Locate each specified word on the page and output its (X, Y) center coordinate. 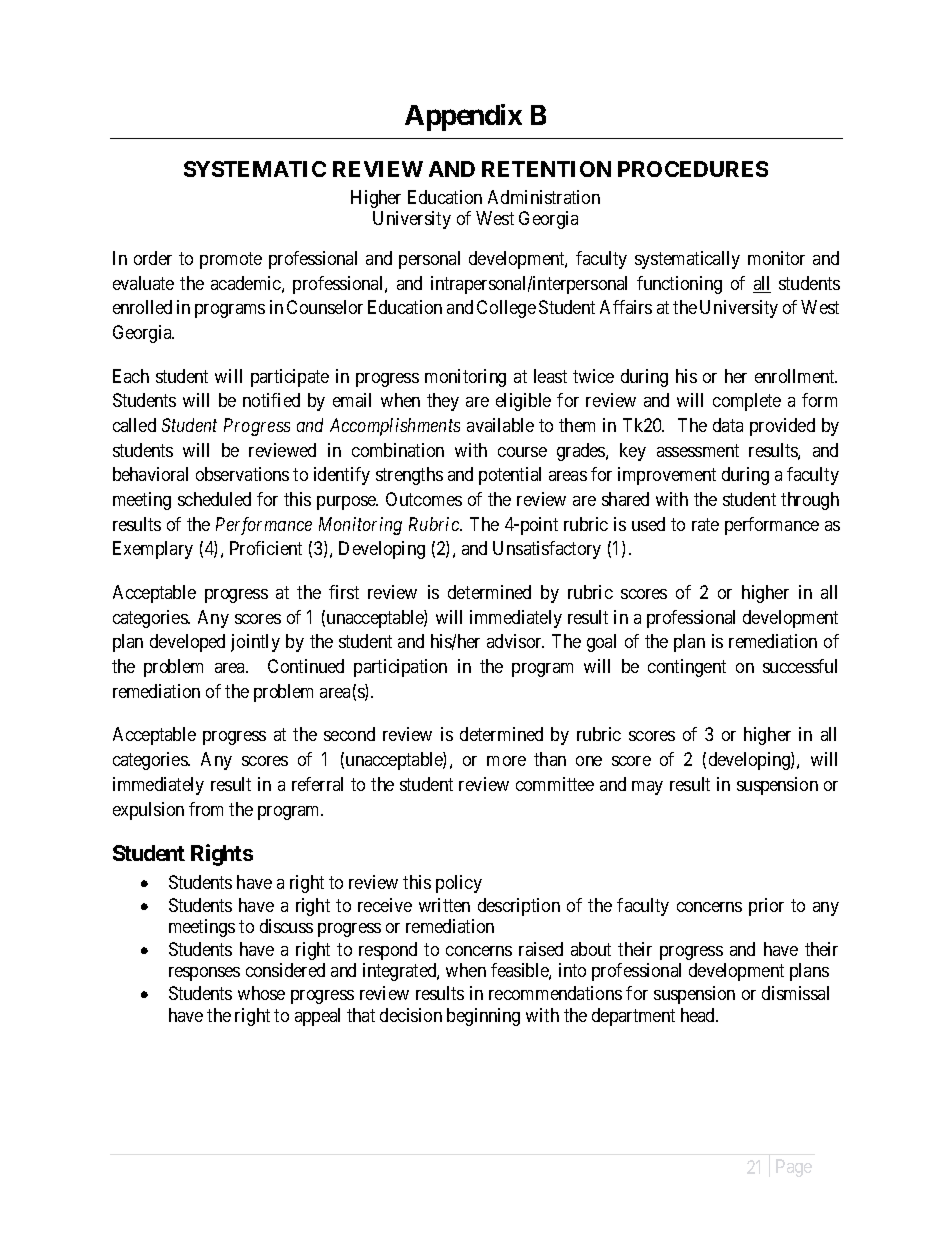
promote (231, 260)
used (648, 524)
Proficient (266, 548)
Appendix (463, 117)
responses (204, 974)
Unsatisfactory (547, 550)
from (206, 809)
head (699, 1015)
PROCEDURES (693, 169)
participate (290, 378)
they (443, 402)
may (647, 788)
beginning (483, 1017)
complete (747, 402)
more (506, 761)
